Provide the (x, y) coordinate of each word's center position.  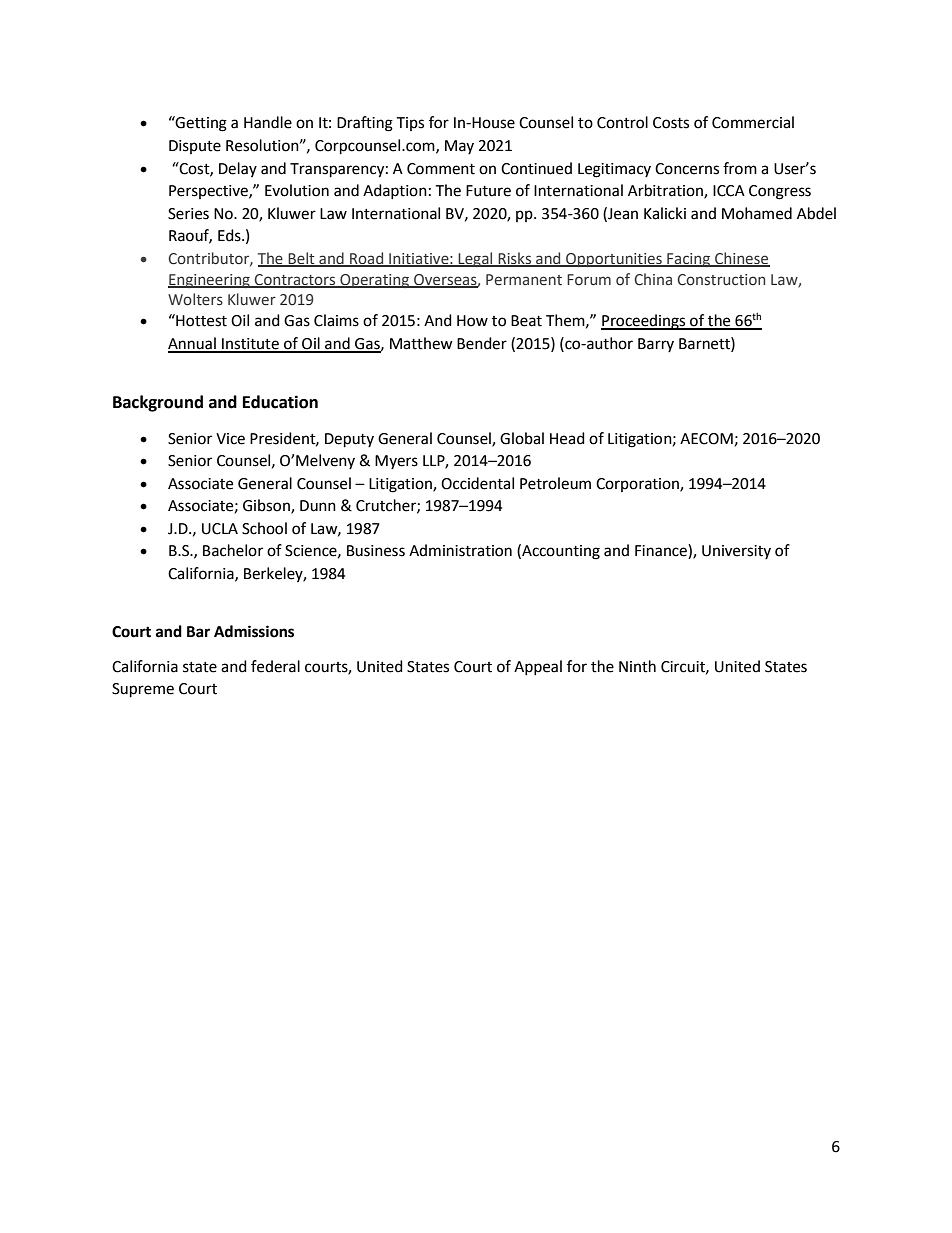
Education (280, 402)
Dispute (195, 147)
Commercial (753, 122)
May (459, 147)
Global (522, 438)
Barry (656, 345)
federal (275, 666)
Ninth (637, 666)
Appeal (538, 667)
